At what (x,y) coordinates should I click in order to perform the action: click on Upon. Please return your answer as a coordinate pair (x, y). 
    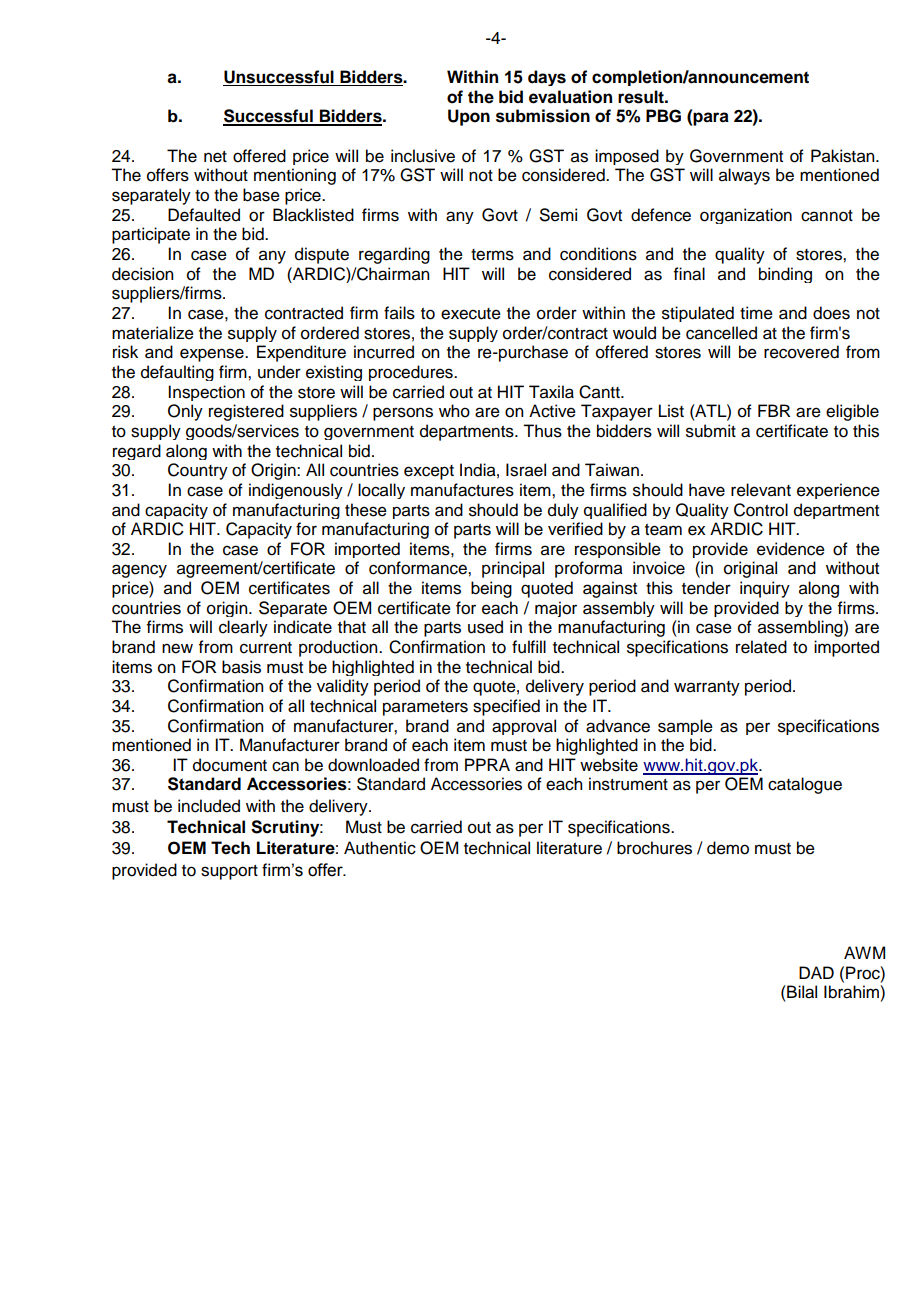
    Looking at the image, I should click on (469, 117).
